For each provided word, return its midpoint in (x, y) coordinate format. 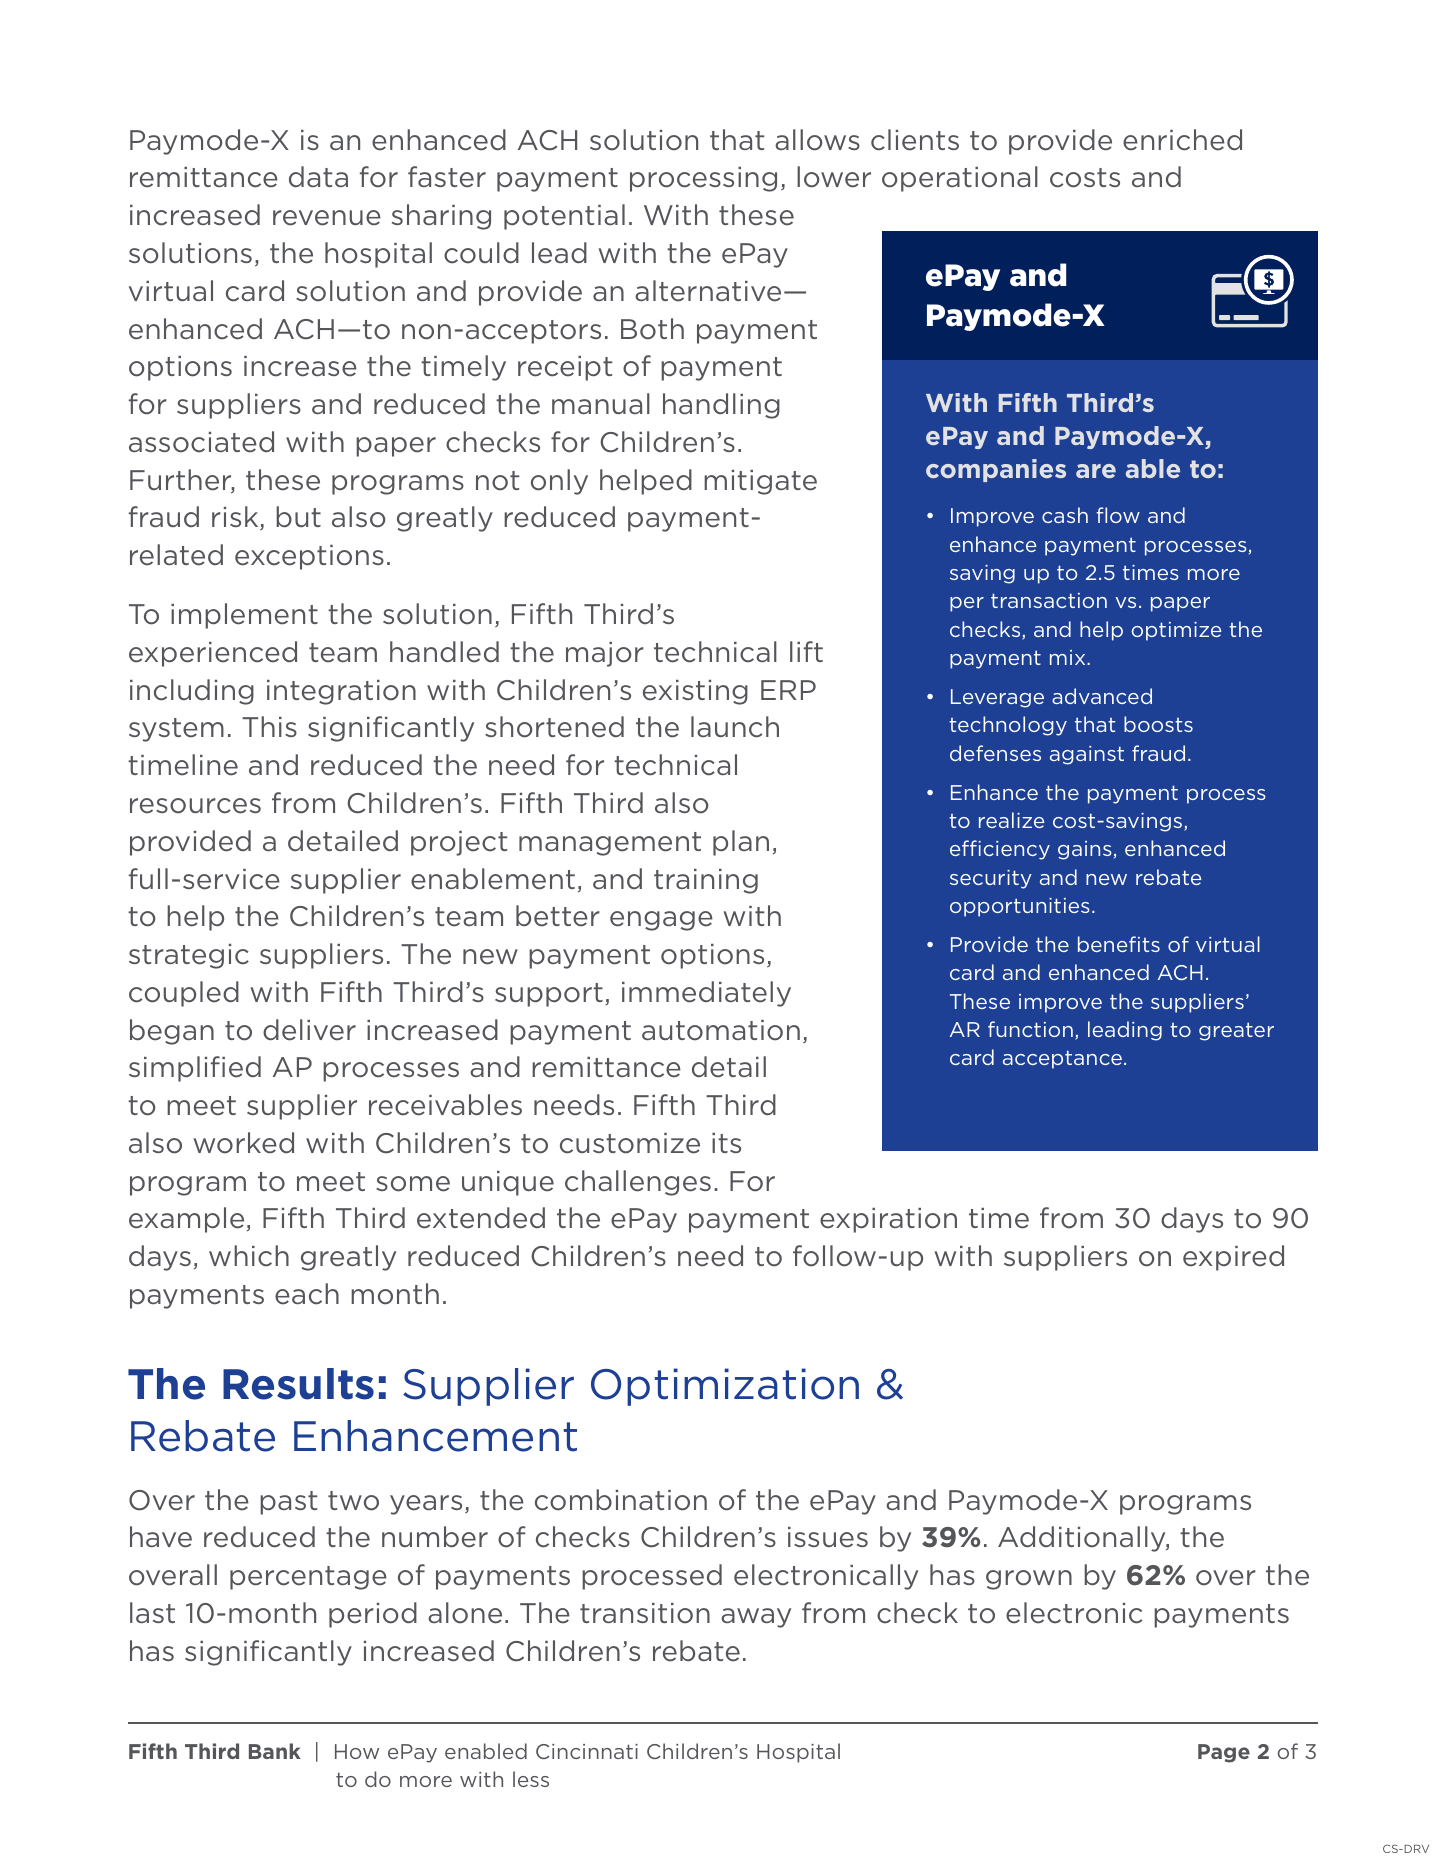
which (249, 1256)
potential (564, 217)
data (318, 176)
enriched (1182, 140)
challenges (638, 1183)
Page (1224, 1753)
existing (695, 692)
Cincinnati (587, 1751)
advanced (1102, 696)
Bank (275, 1751)
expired (1233, 1258)
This (269, 726)
